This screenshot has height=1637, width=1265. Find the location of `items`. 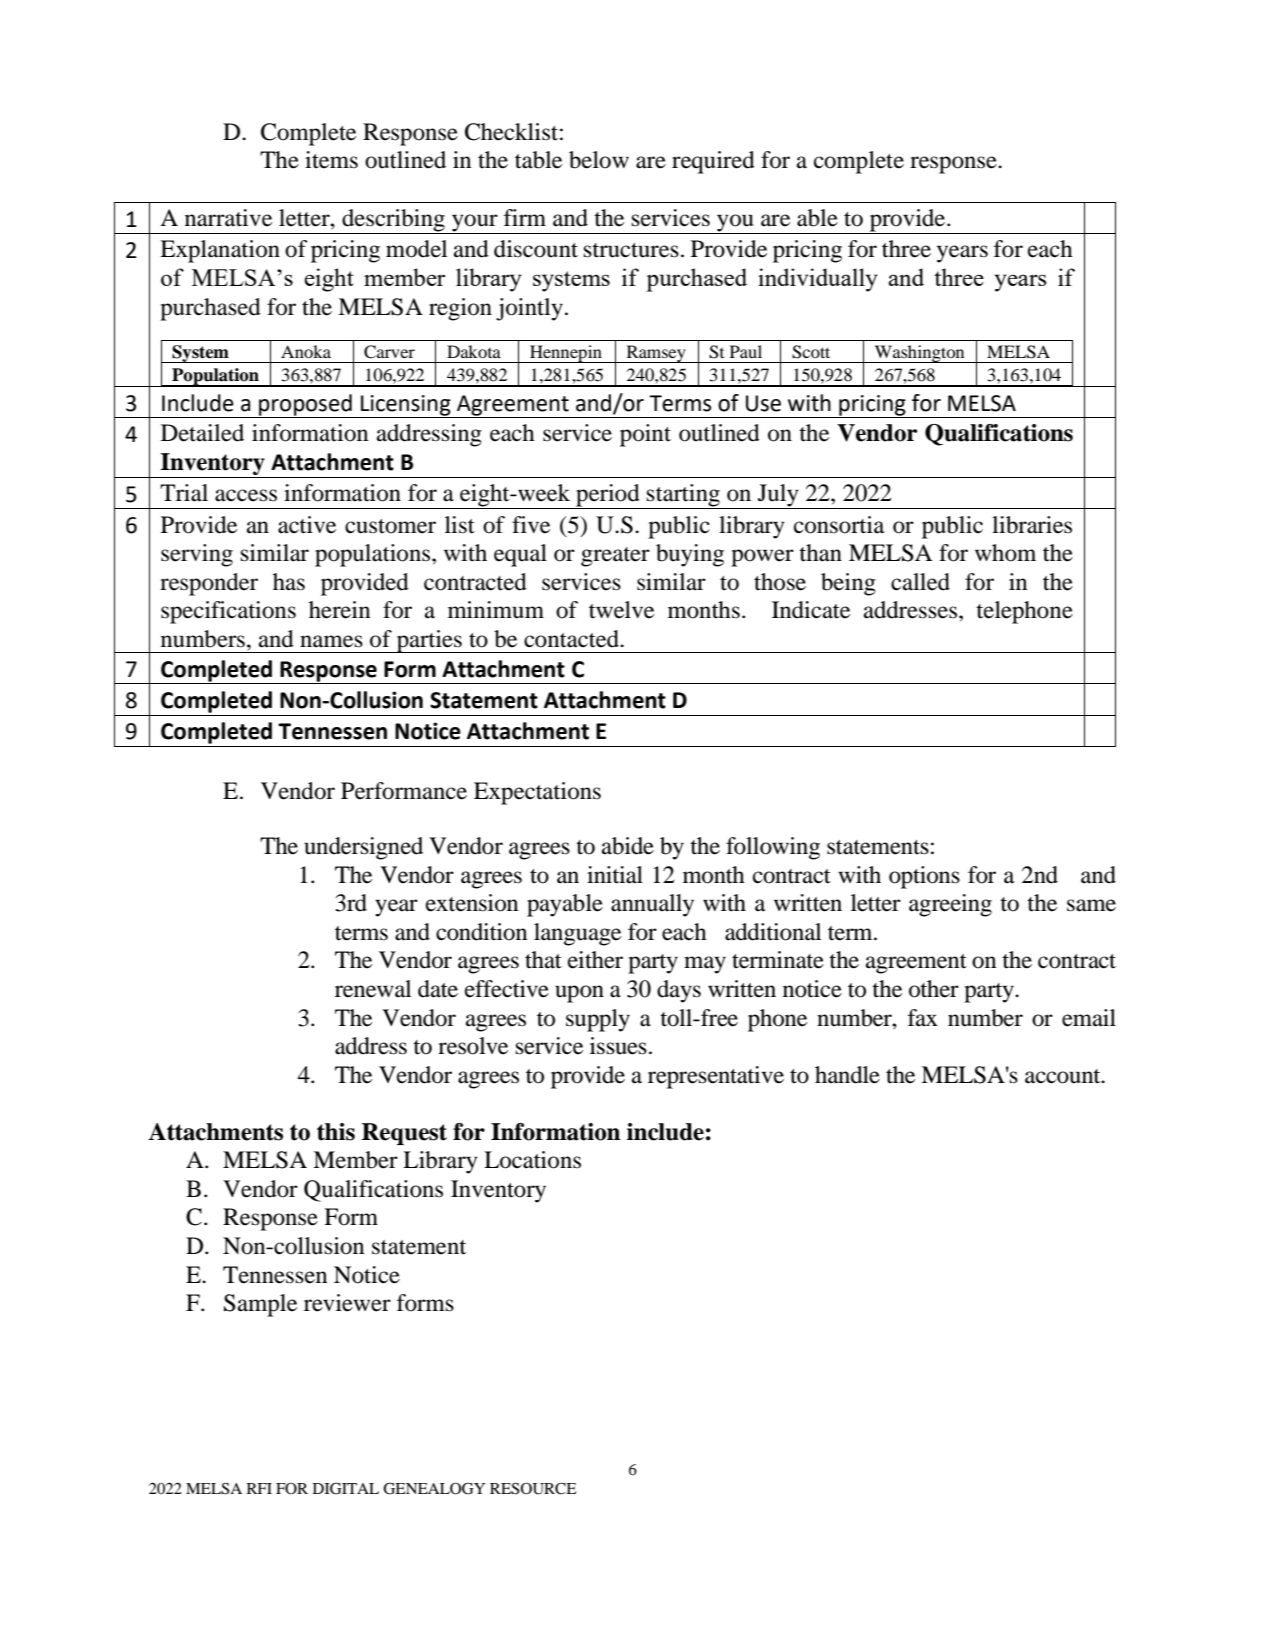

items is located at coordinates (331, 160).
